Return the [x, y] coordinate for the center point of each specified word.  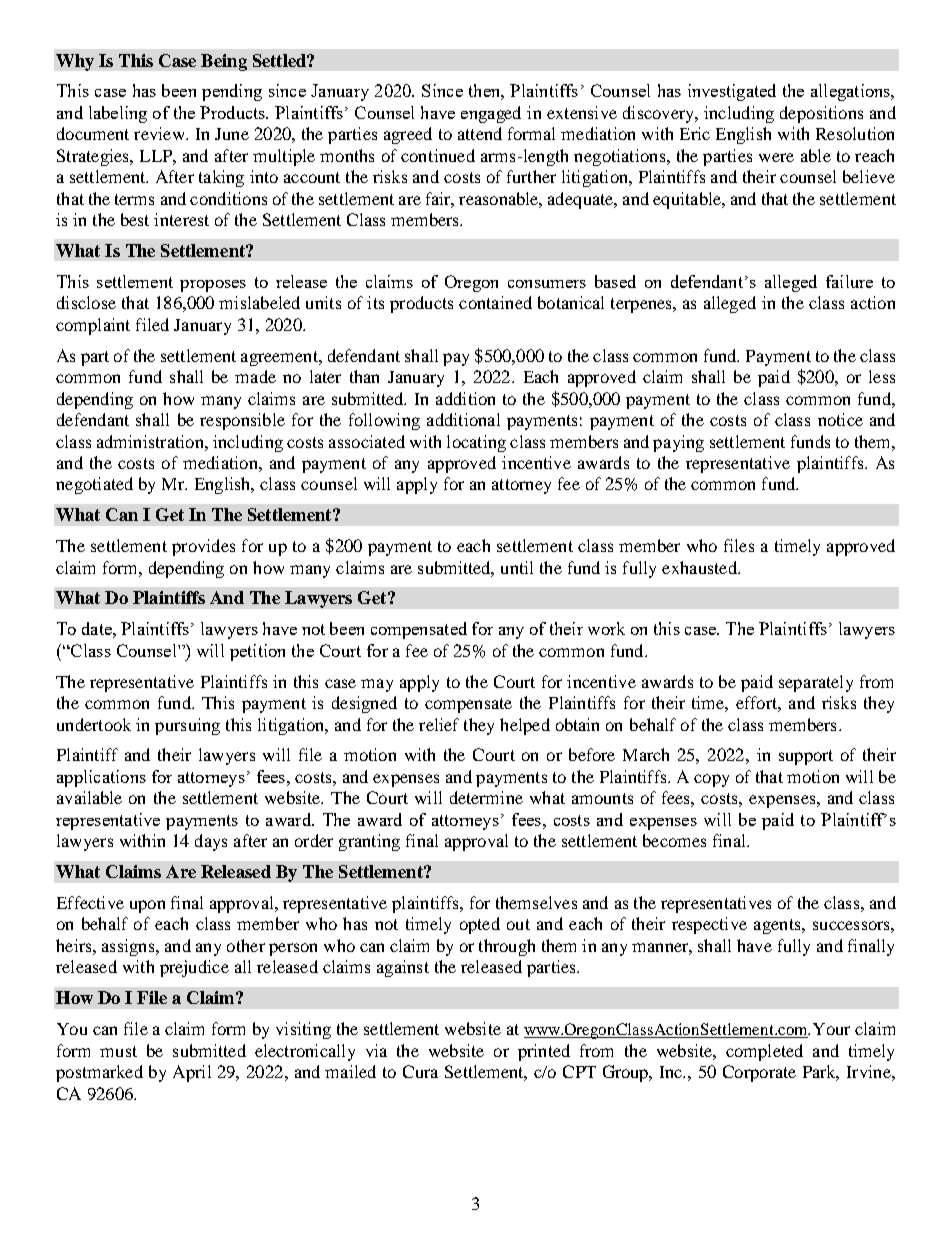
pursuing [187, 726]
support [806, 757]
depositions [821, 114]
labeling [118, 114]
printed [544, 1052]
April [192, 1073]
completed [764, 1052]
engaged [491, 114]
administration [151, 441]
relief [439, 724]
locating [476, 443]
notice [840, 419]
